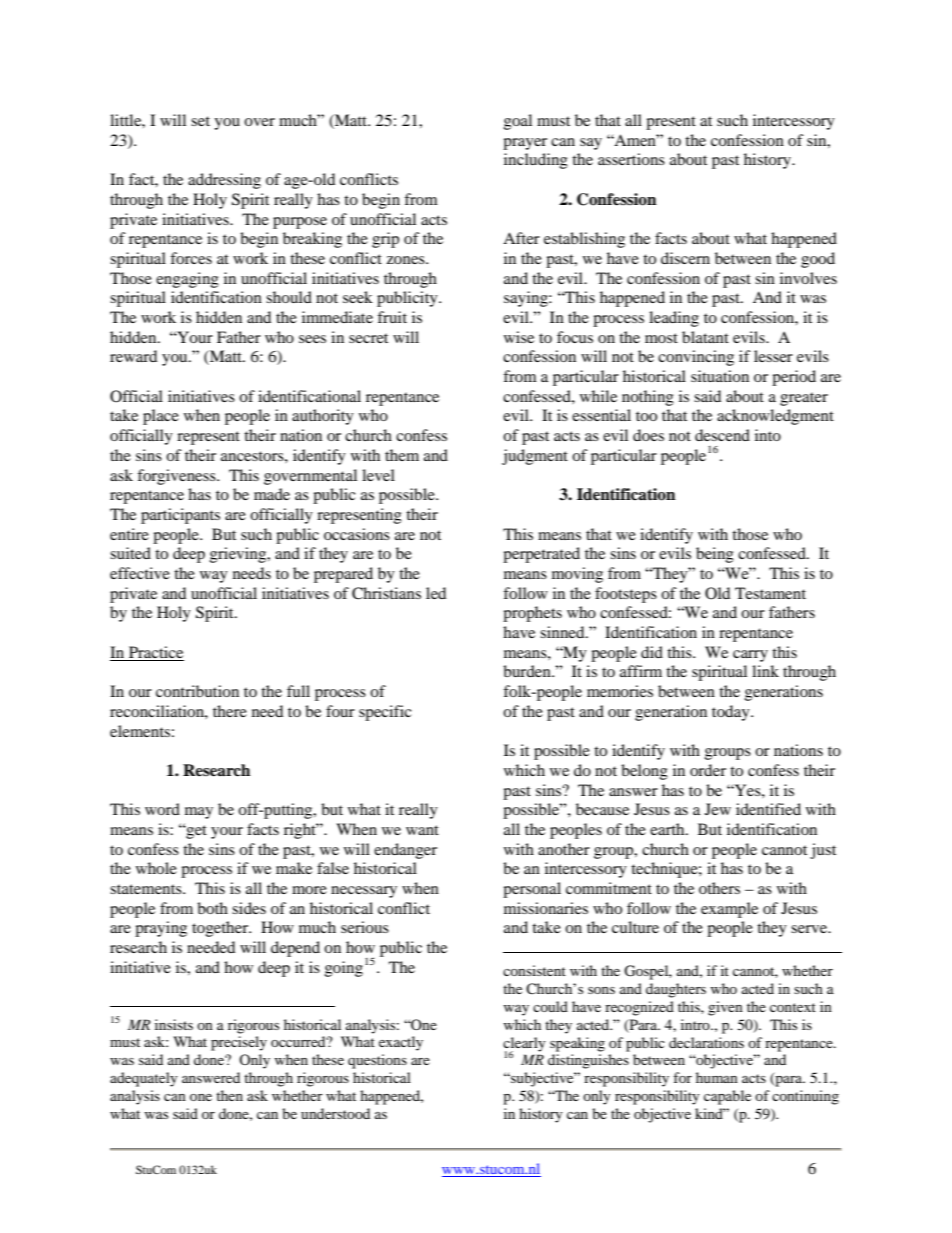  What do you see at coordinates (229, 1095) in the document?
I see `then` at bounding box center [229, 1095].
